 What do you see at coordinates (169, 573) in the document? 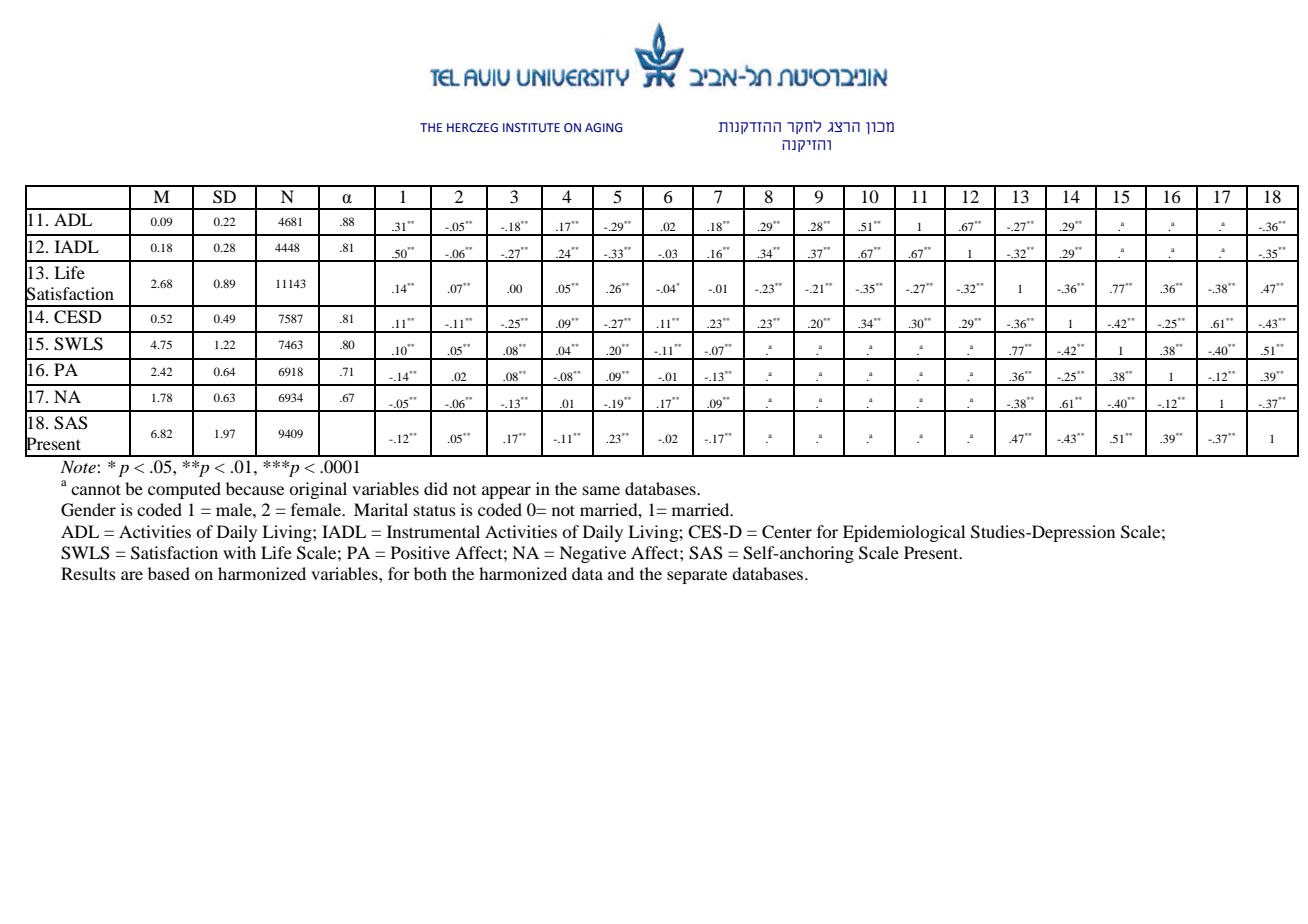
I see `based` at bounding box center [169, 573].
